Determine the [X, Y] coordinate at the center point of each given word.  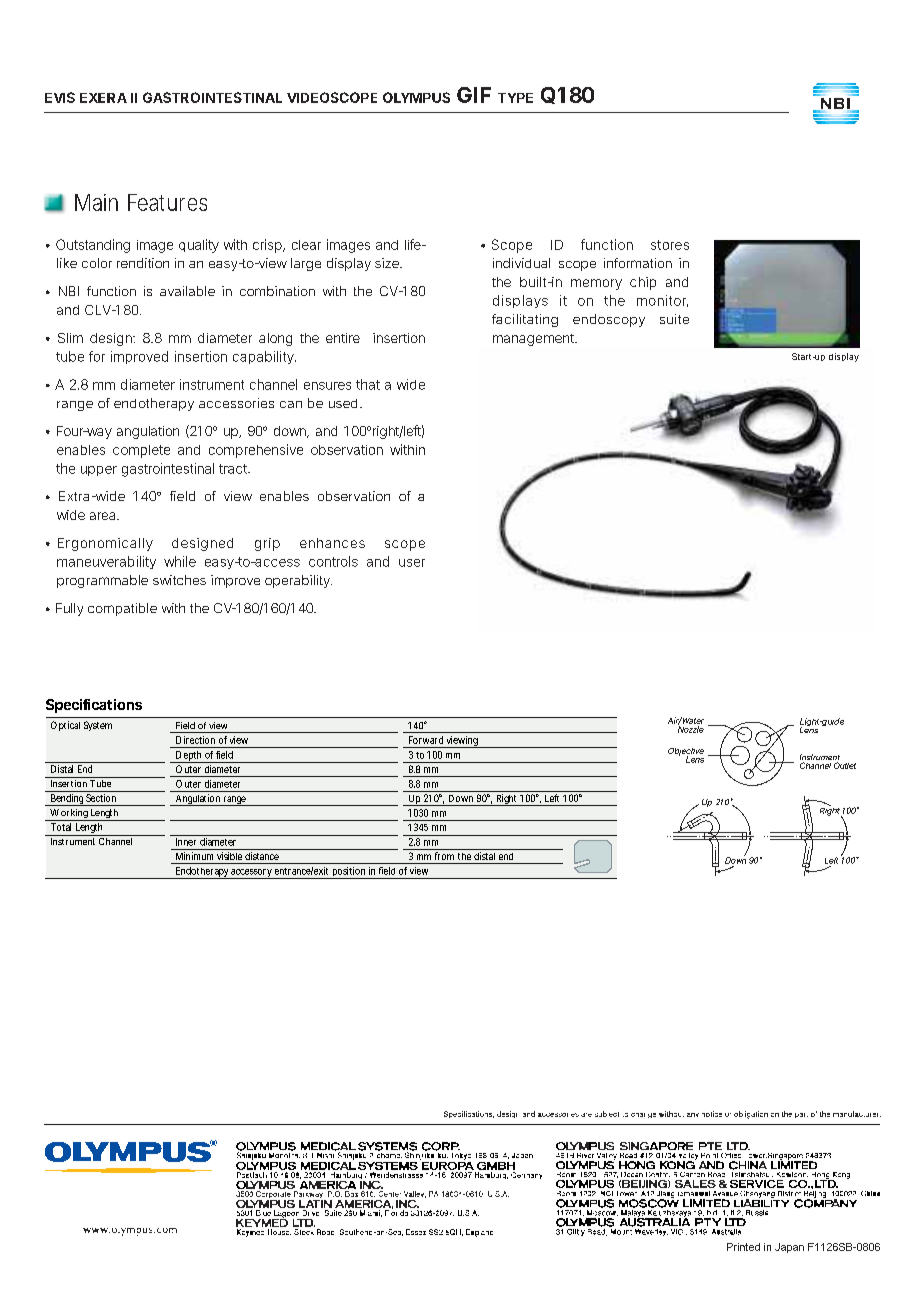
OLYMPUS [416, 97]
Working [69, 815]
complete [141, 451]
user [412, 563]
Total [61, 827]
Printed [743, 1247]
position [349, 873]
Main [96, 202]
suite [674, 319]
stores [670, 245]
